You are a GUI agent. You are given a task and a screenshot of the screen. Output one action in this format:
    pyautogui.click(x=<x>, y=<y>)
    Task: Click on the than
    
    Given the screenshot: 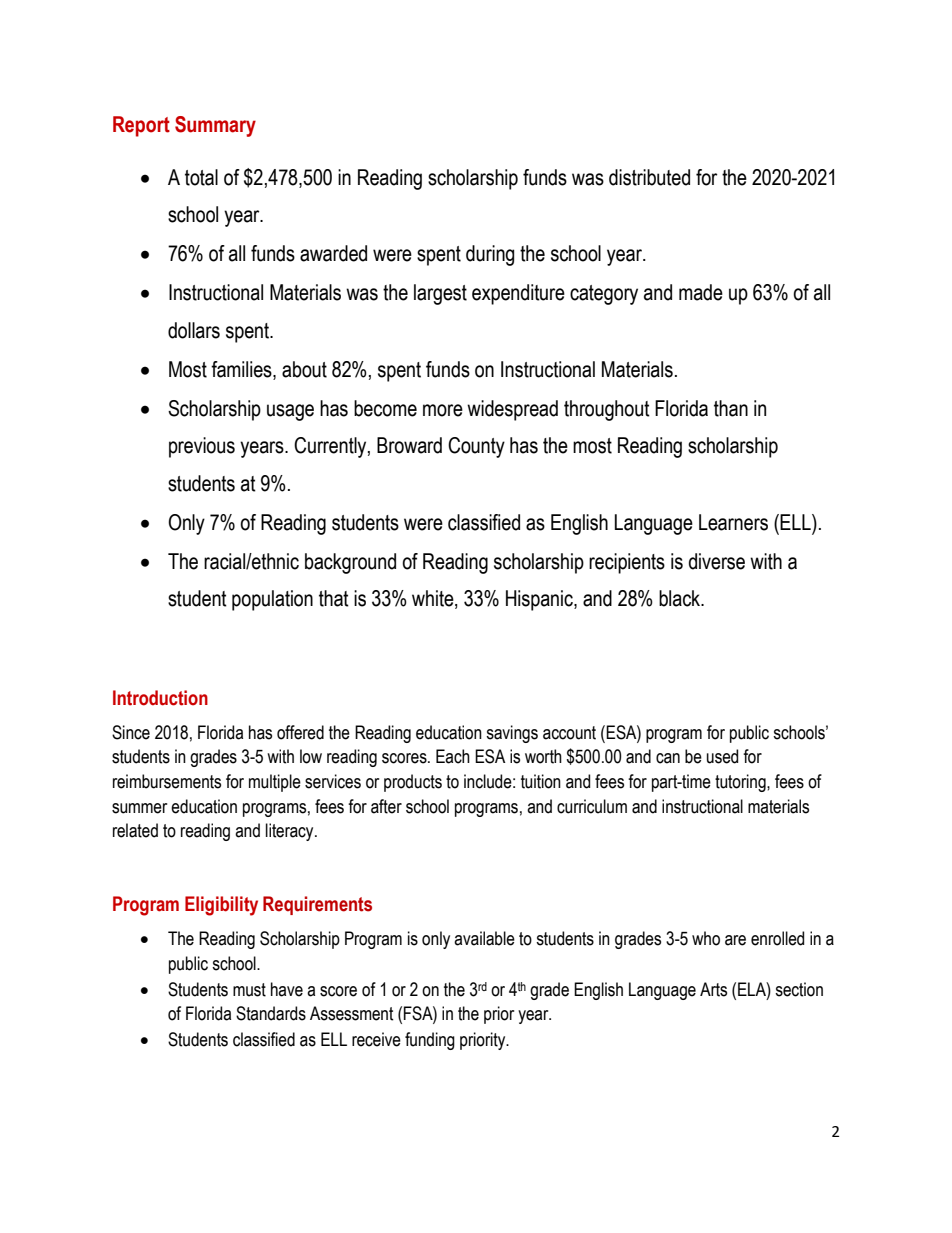 What is the action you would take?
    pyautogui.click(x=731, y=408)
